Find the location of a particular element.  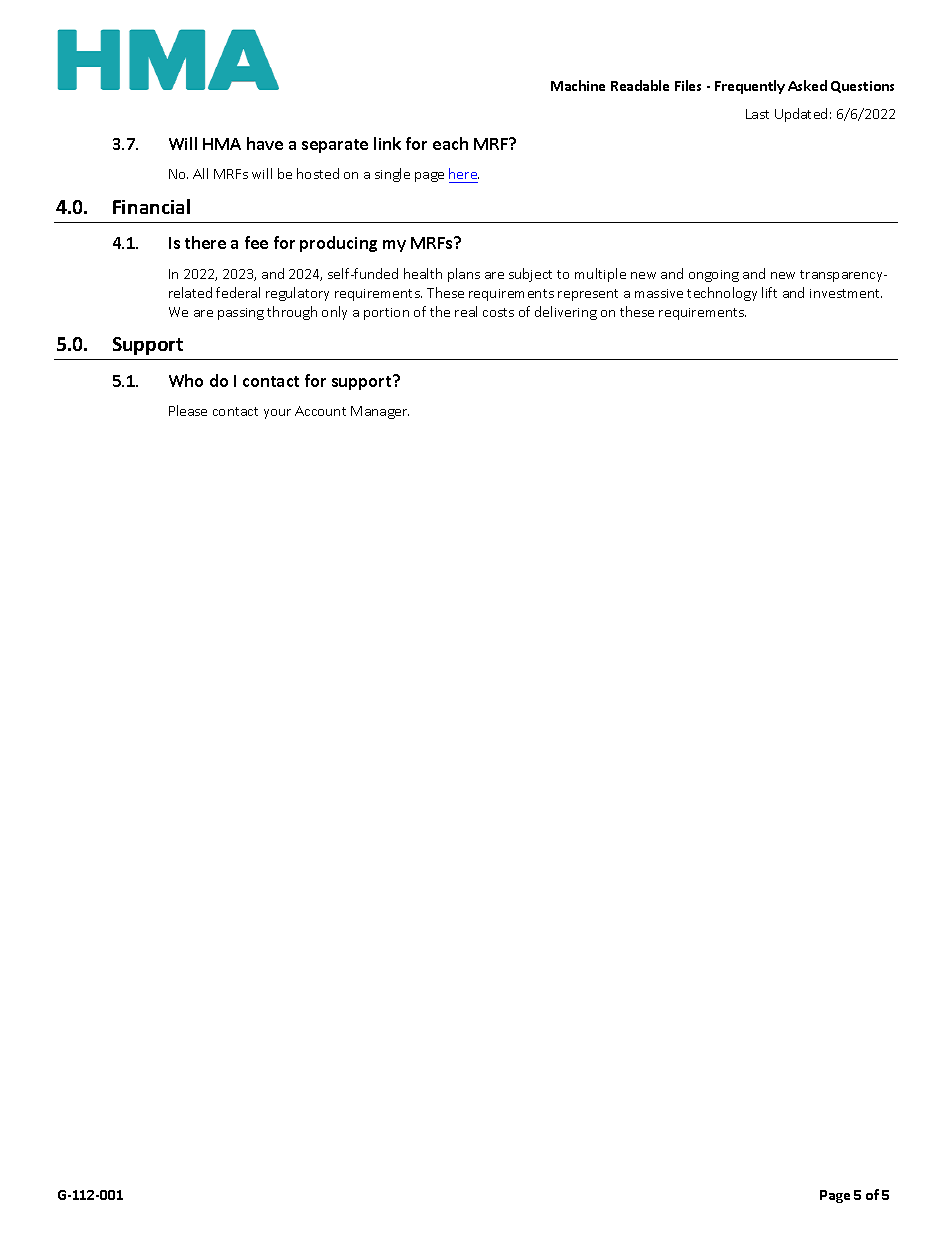

ongoing is located at coordinates (714, 276).
